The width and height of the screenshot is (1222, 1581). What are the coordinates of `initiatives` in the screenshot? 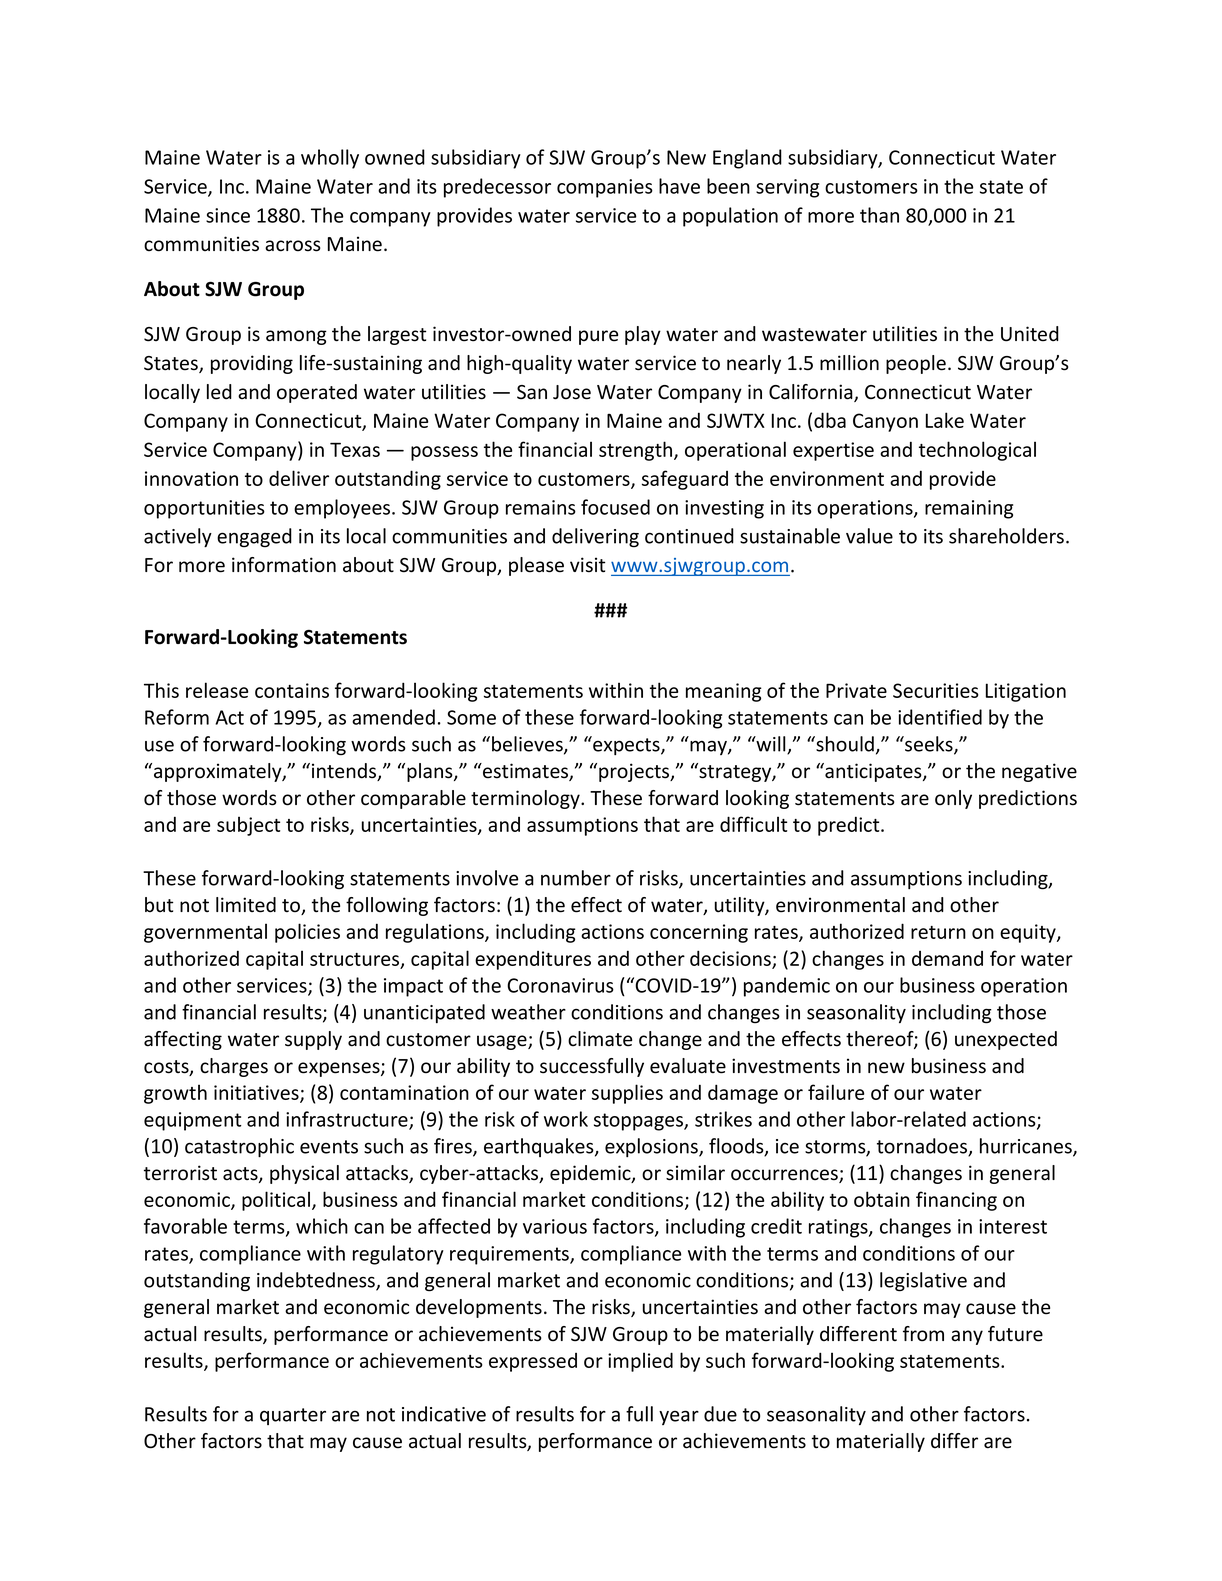 It's located at (257, 1094).
